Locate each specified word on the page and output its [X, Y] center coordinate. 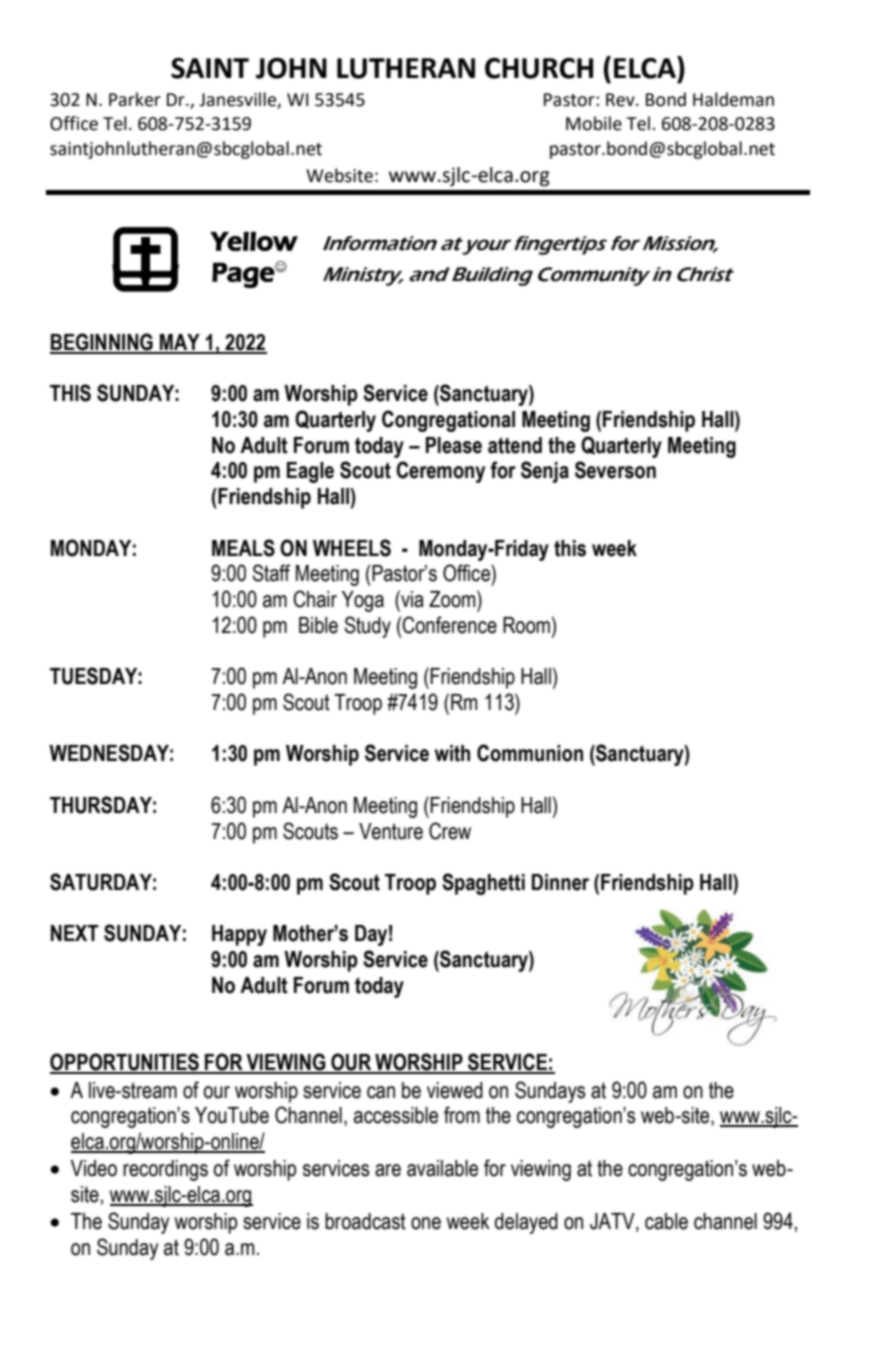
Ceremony [440, 472]
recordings [165, 1170]
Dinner [560, 882]
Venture [391, 831]
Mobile [594, 123]
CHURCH [539, 68]
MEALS [243, 548]
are [388, 1170]
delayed [526, 1223]
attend [515, 445]
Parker [135, 99]
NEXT [75, 933]
